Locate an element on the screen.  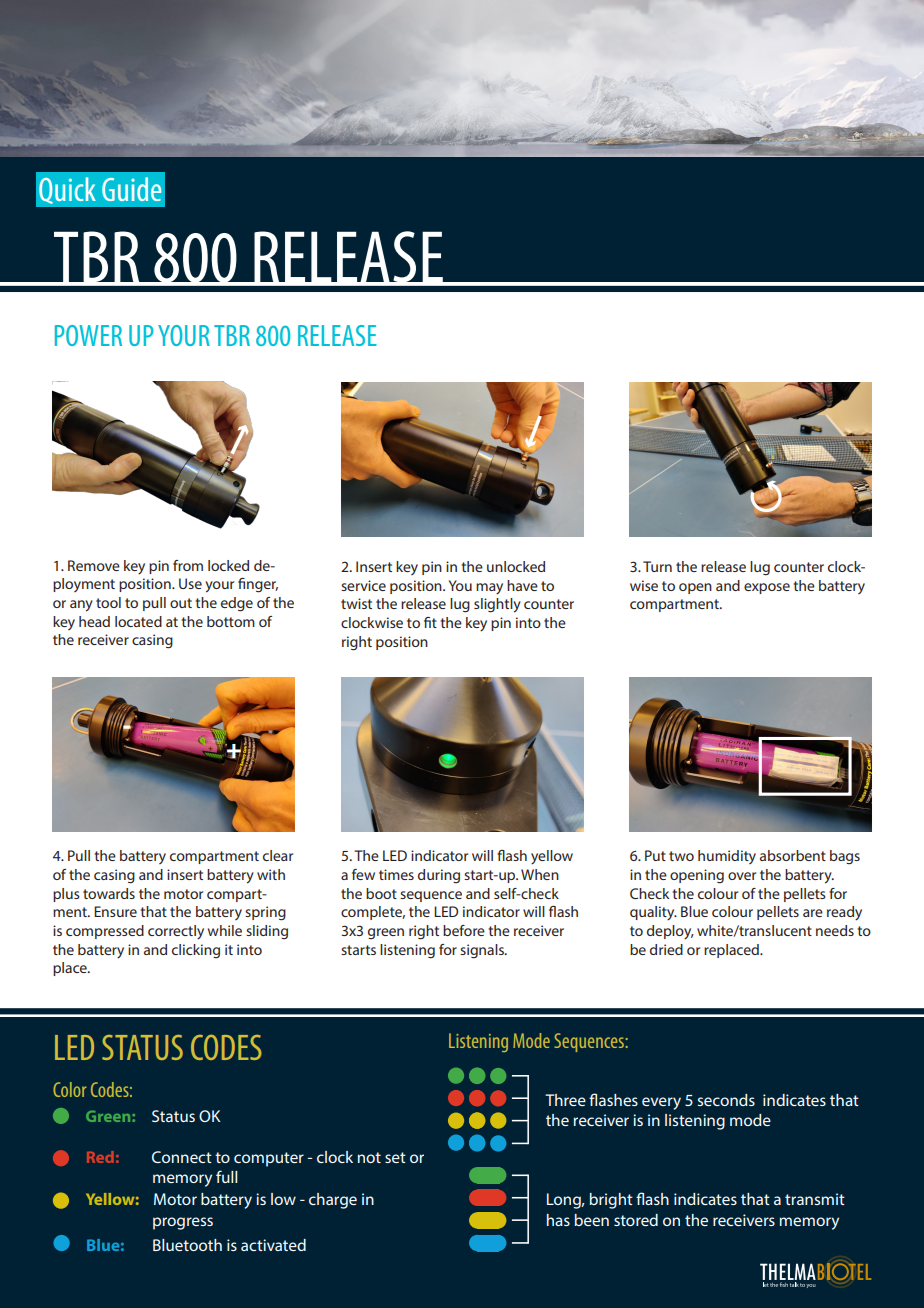
expose is located at coordinates (767, 588).
